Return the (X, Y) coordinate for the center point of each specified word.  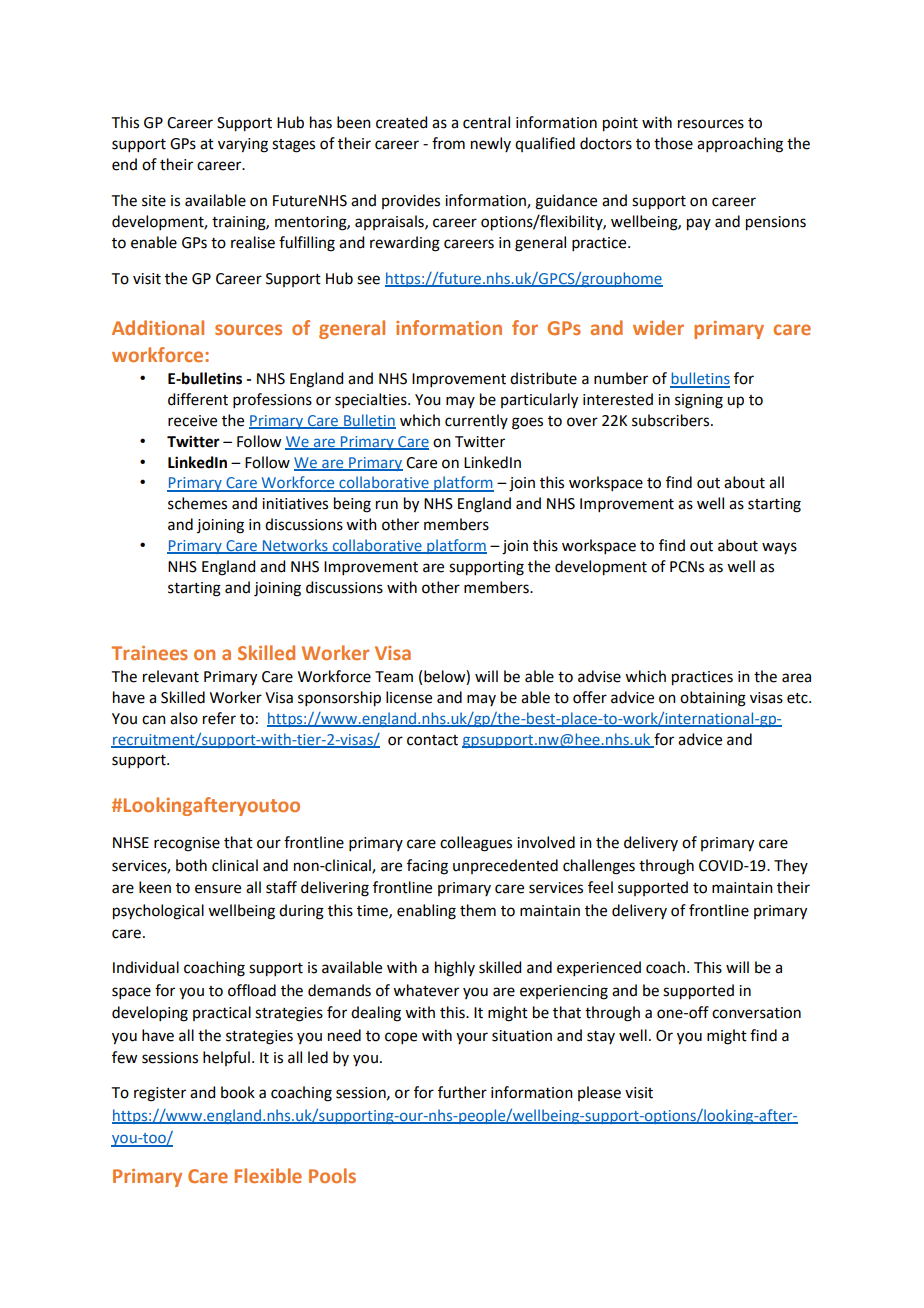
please (599, 1093)
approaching (740, 145)
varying (243, 145)
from (448, 143)
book (238, 1092)
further (462, 1092)
